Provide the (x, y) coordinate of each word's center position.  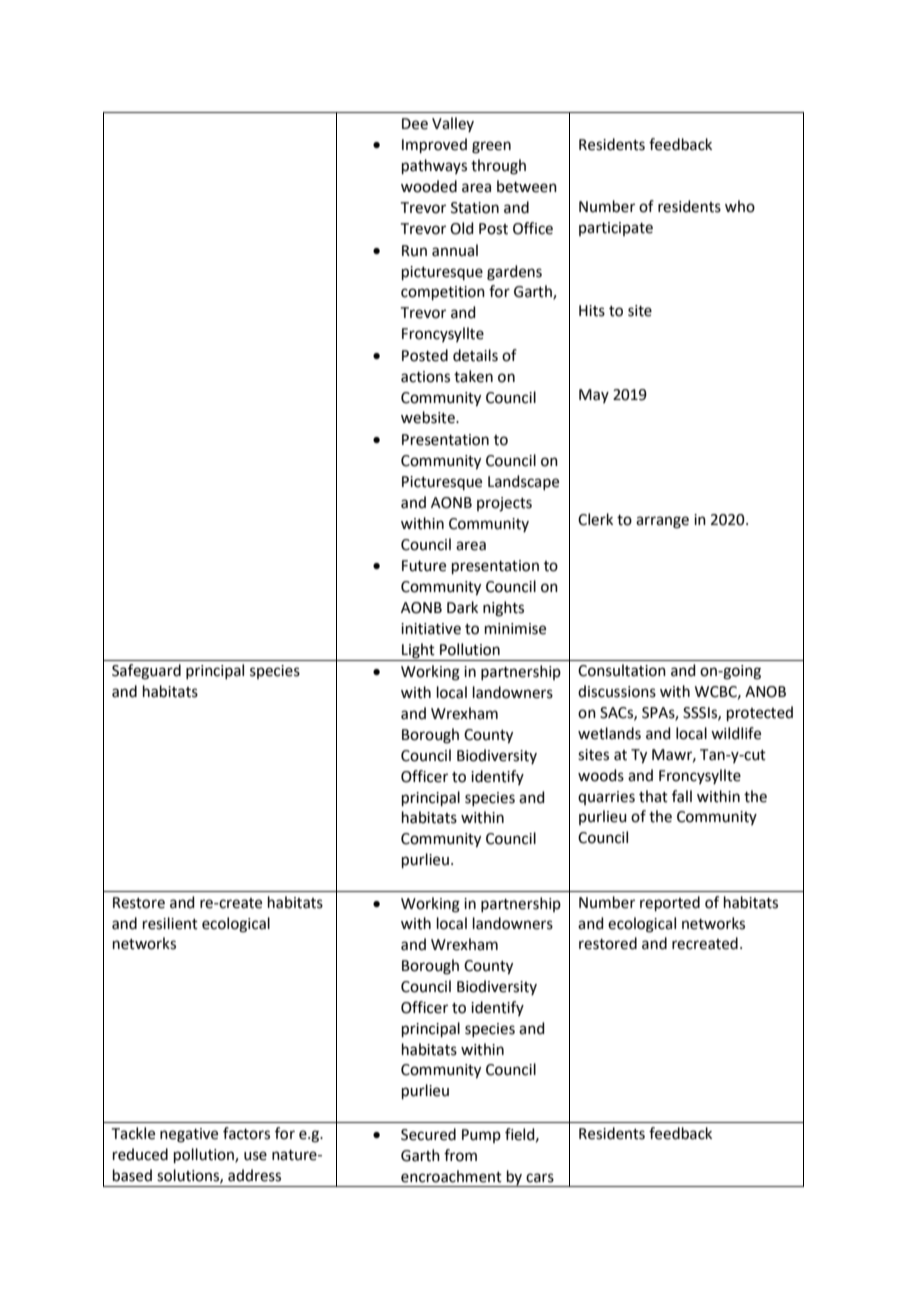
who (740, 206)
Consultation (622, 670)
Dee (415, 124)
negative (189, 1135)
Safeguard (146, 672)
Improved (434, 145)
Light (418, 651)
